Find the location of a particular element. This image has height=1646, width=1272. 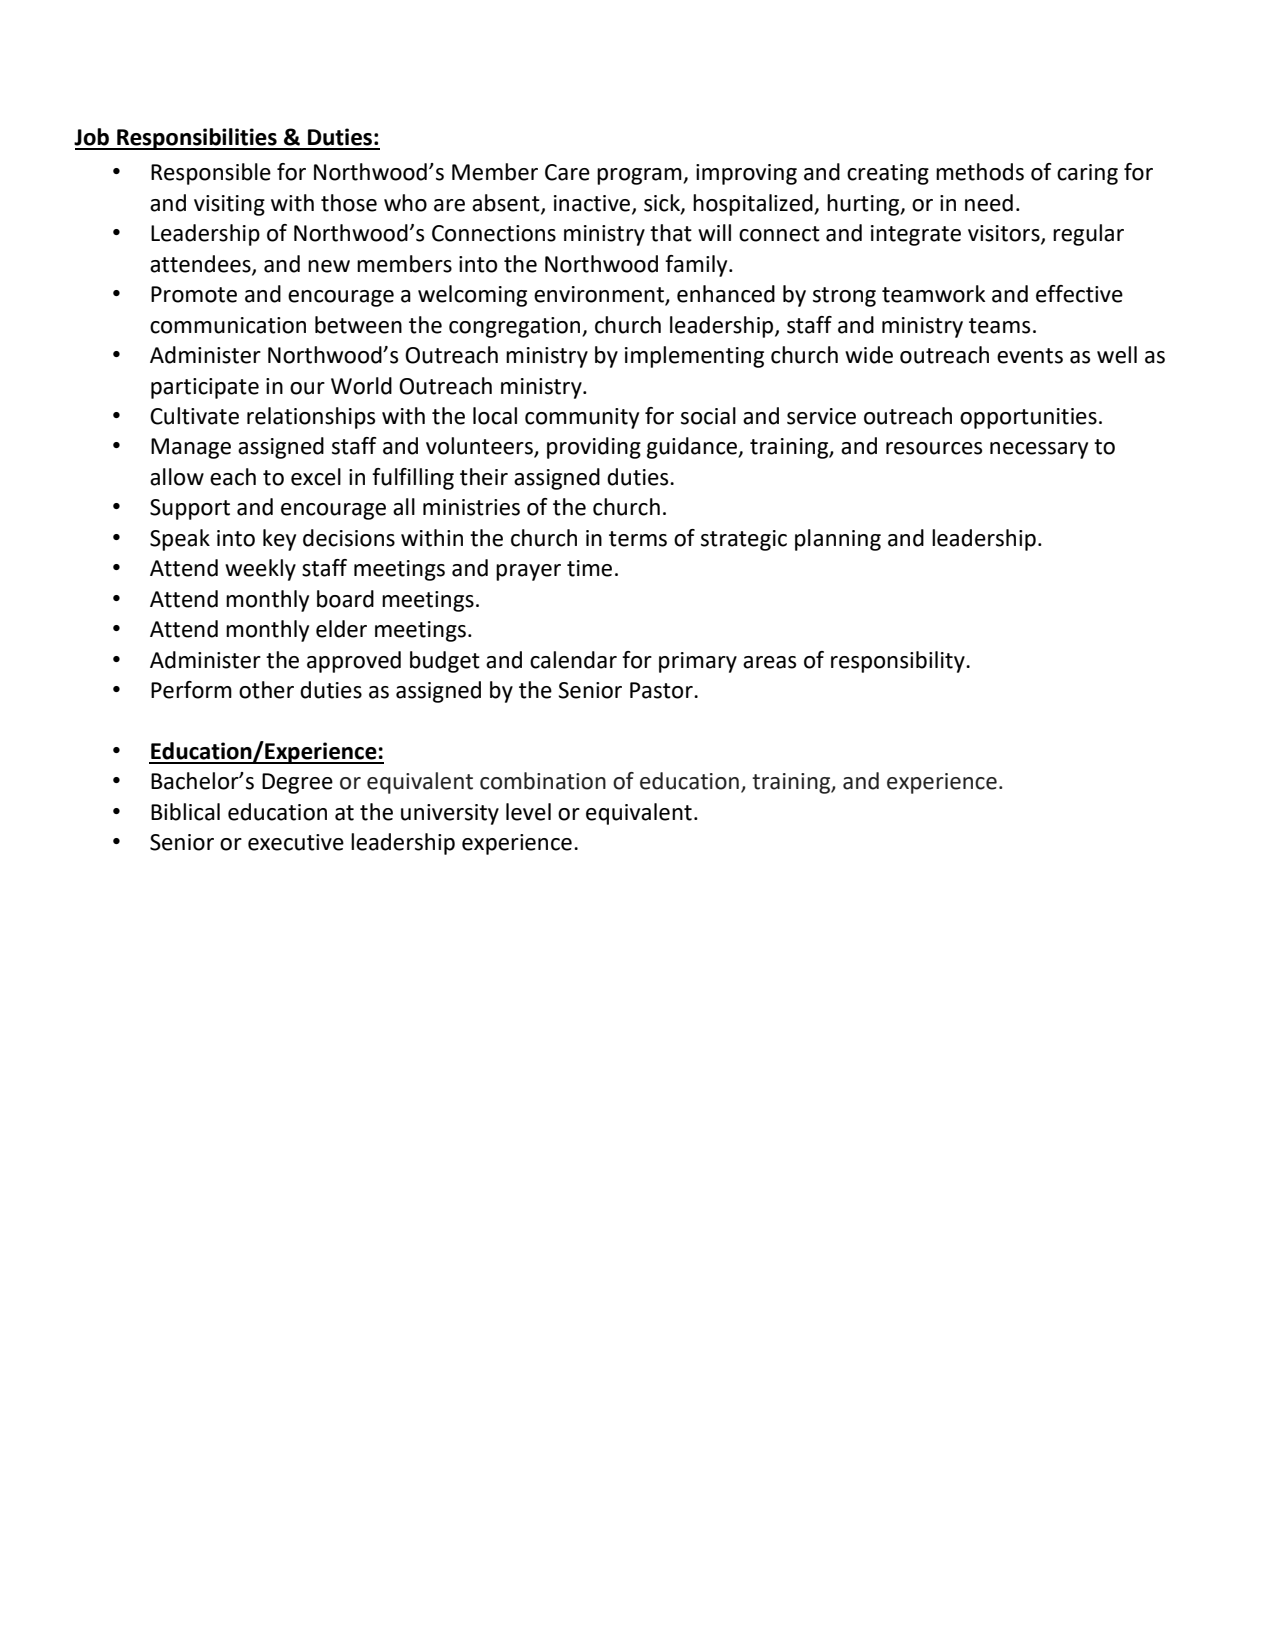

Responsible is located at coordinates (211, 174).
